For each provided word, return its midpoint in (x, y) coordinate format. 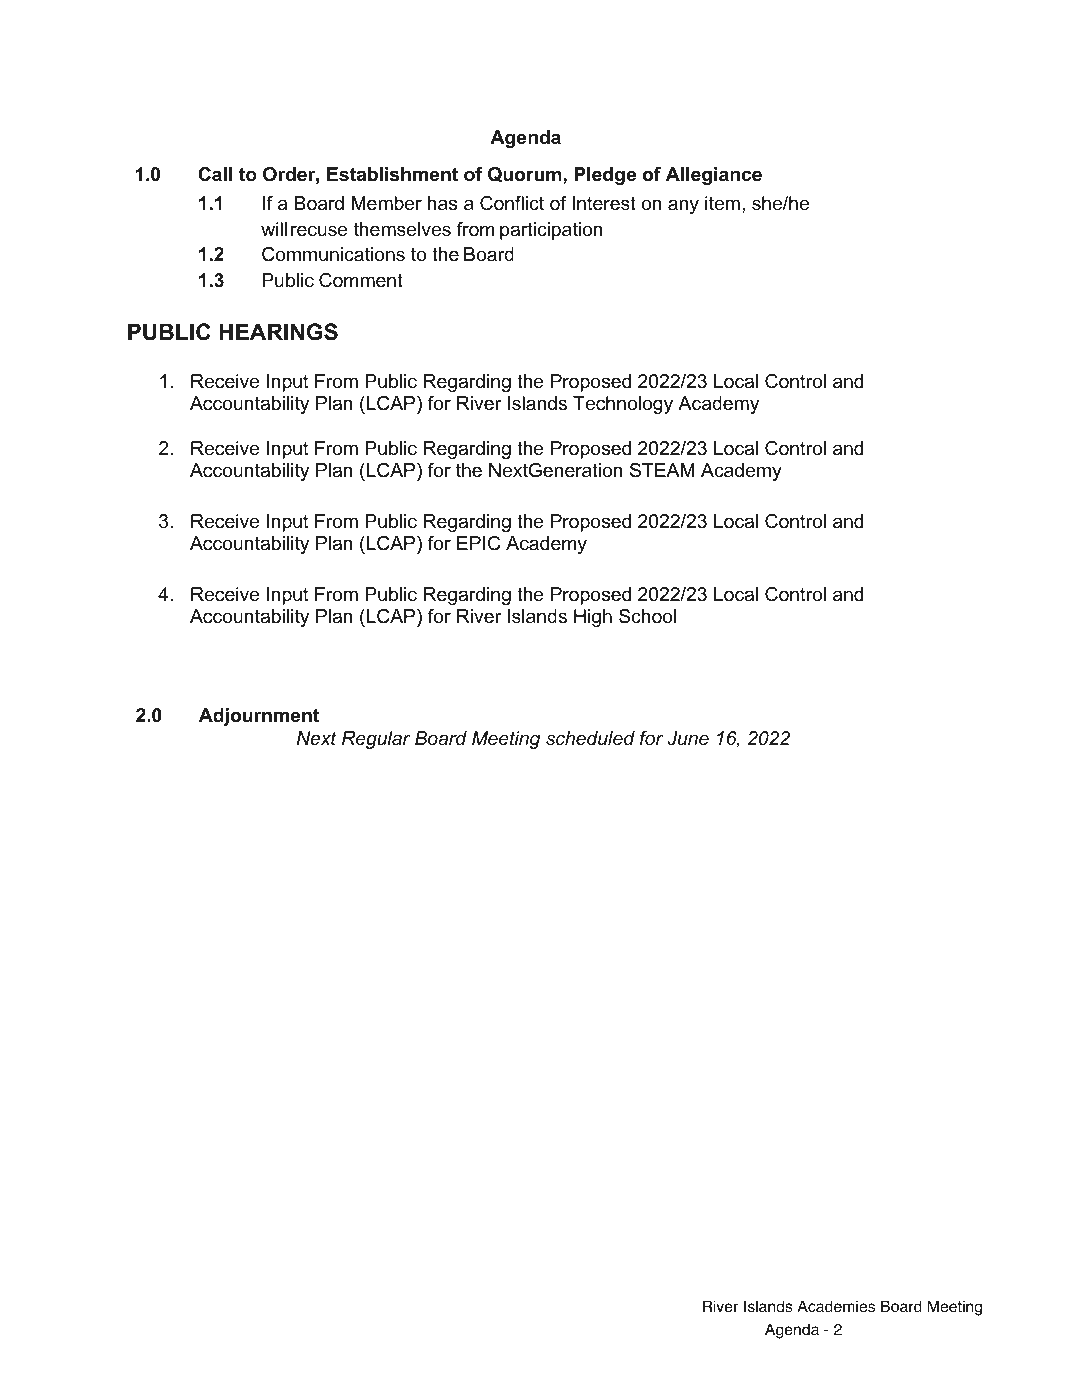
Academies (836, 1306)
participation (551, 231)
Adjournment (259, 717)
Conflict (512, 203)
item (722, 203)
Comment (361, 280)
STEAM (662, 470)
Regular (376, 740)
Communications (333, 254)
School (647, 616)
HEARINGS (278, 332)
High (593, 618)
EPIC (478, 543)
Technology (623, 405)
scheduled (590, 738)
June (688, 738)
